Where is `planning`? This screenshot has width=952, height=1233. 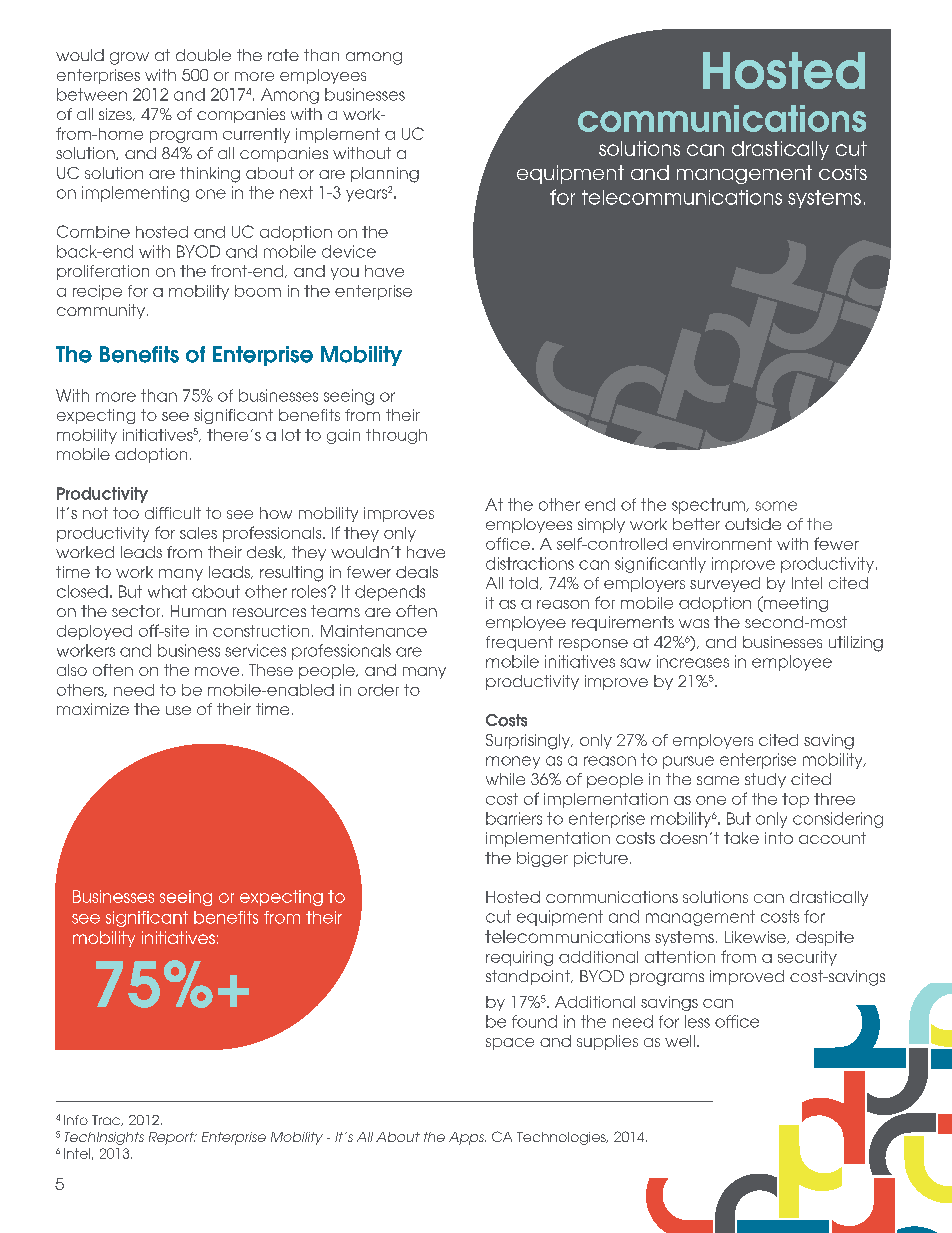
planning is located at coordinates (385, 175).
